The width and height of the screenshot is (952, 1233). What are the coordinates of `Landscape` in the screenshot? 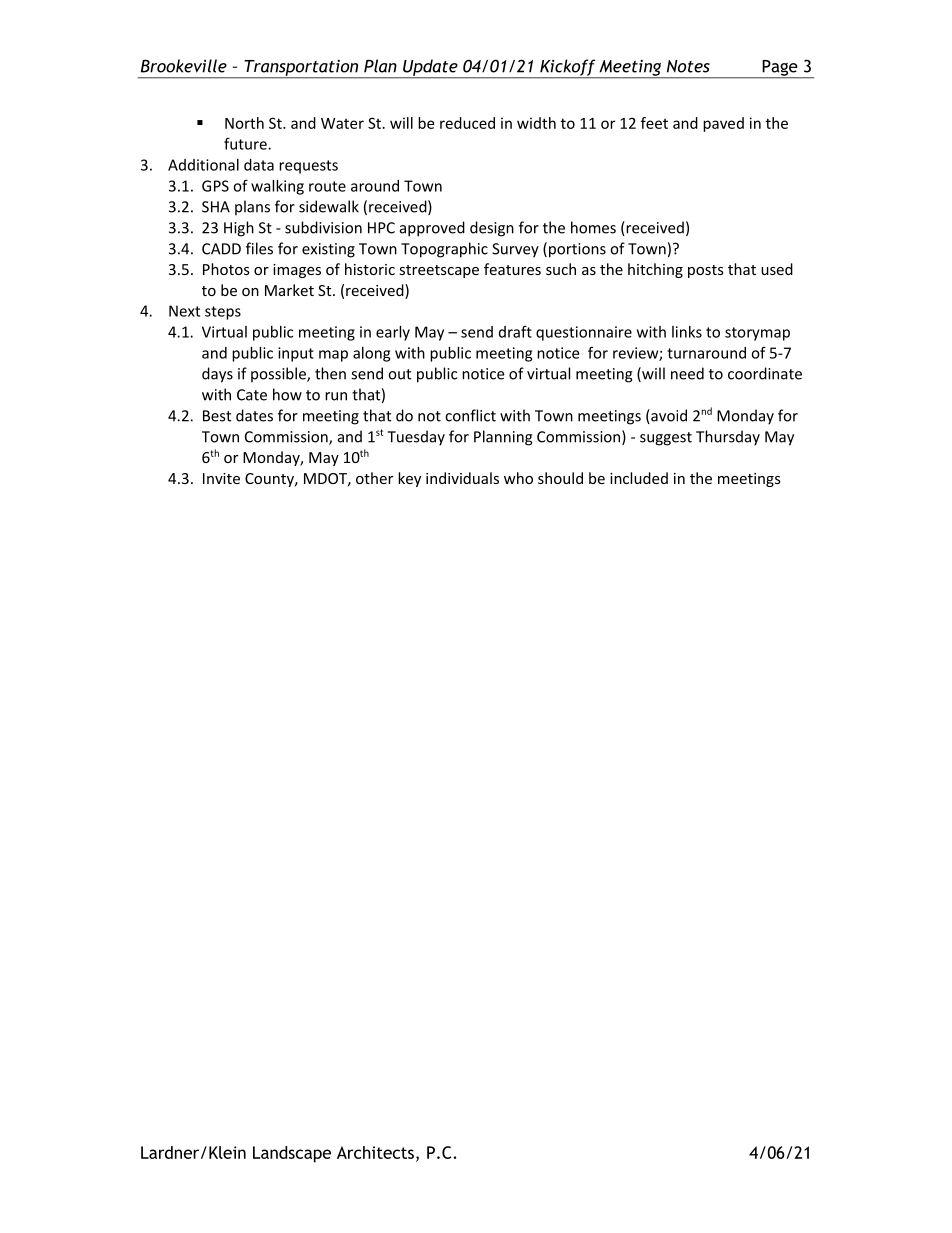 It's located at (292, 1154).
